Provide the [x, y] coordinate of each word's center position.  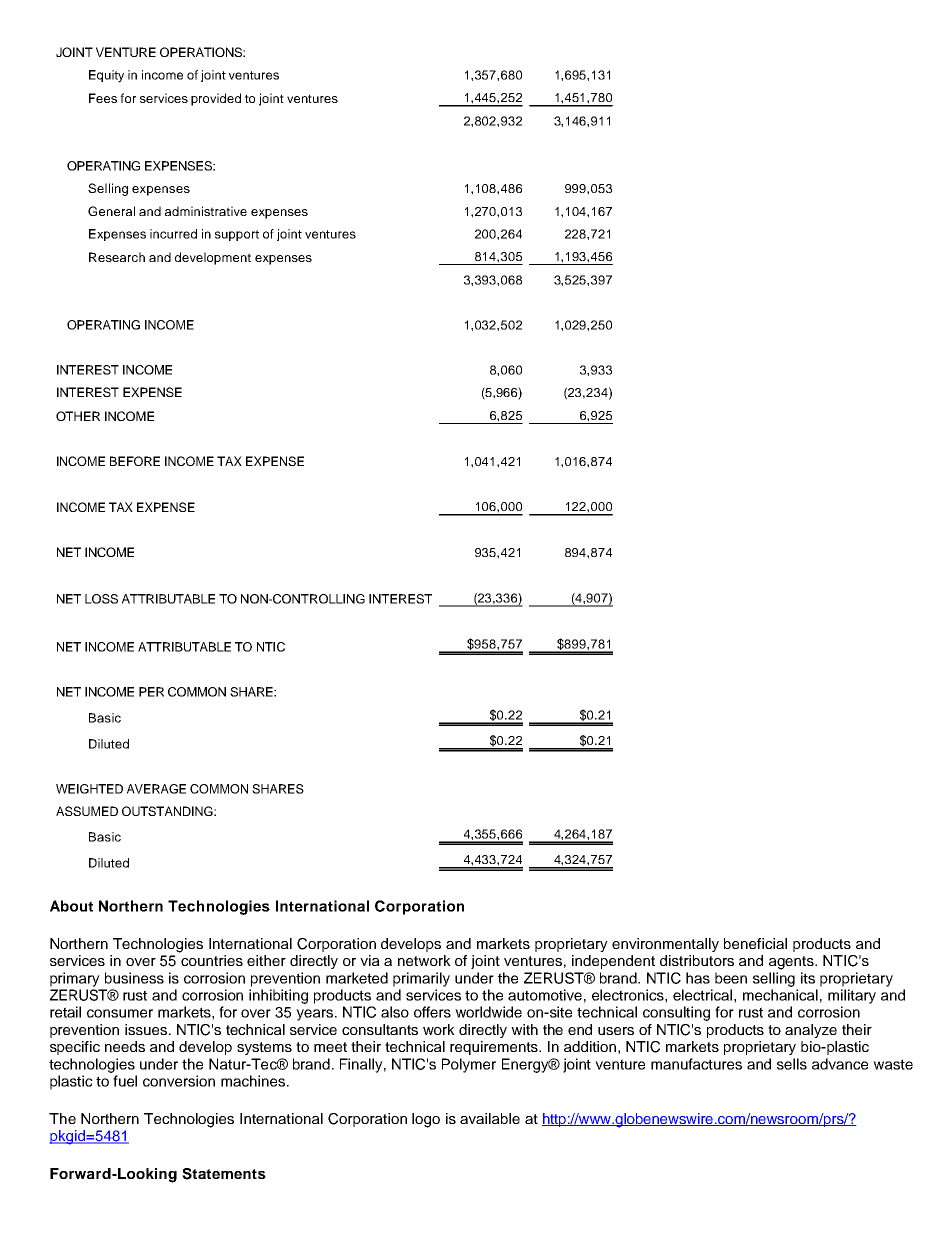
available [490, 1118]
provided [216, 99]
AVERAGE [156, 789]
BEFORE [135, 461]
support [237, 235]
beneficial [755, 943]
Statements [224, 1174]
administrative [206, 211]
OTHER [78, 416]
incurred [173, 234]
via [370, 960]
